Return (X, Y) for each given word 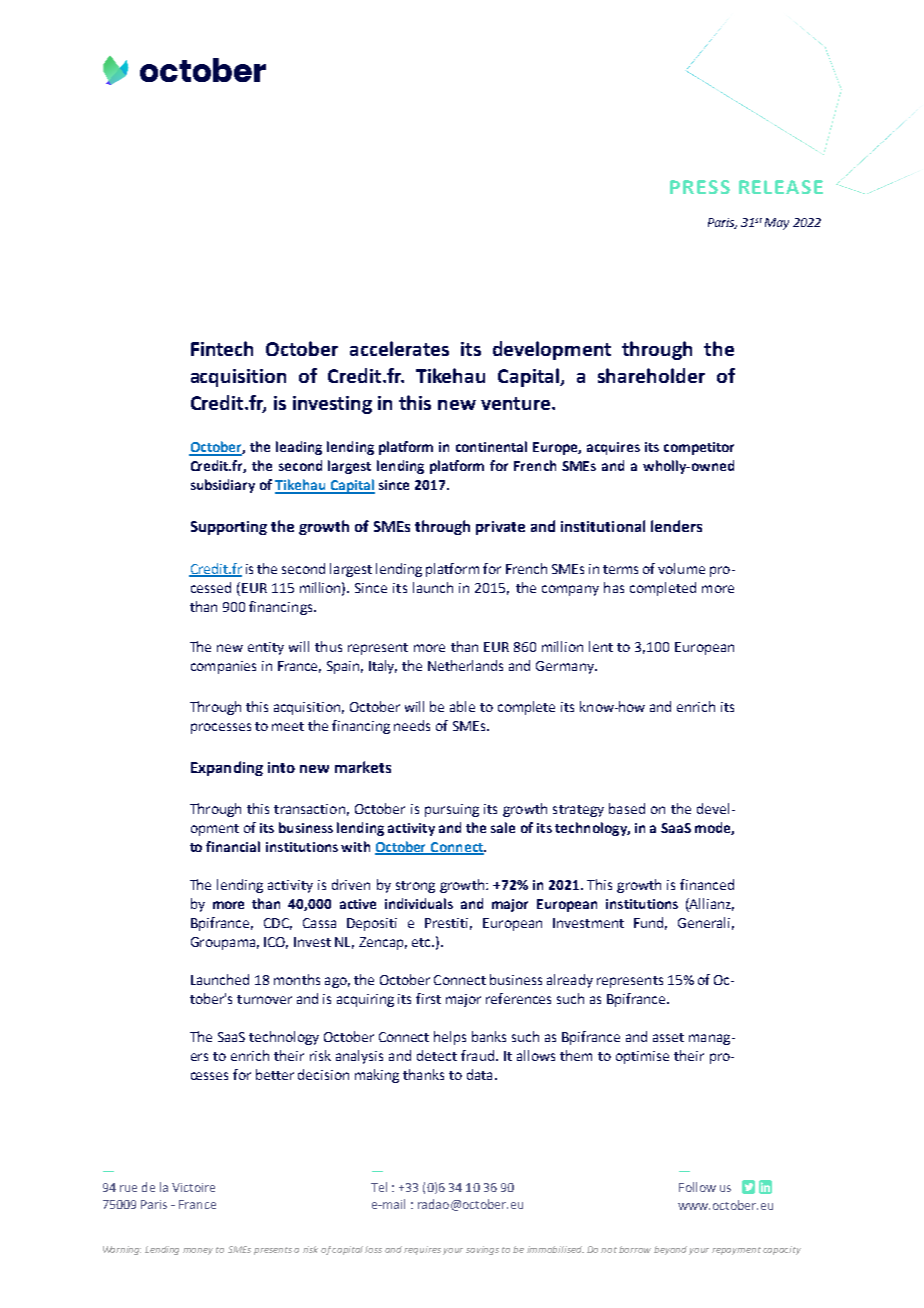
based (627, 808)
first (428, 998)
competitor (699, 448)
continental (491, 446)
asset (668, 1037)
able (462, 706)
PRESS (700, 187)
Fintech (222, 348)
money (198, 1251)
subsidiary (223, 486)
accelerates (399, 348)
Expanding (227, 768)
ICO (276, 943)
